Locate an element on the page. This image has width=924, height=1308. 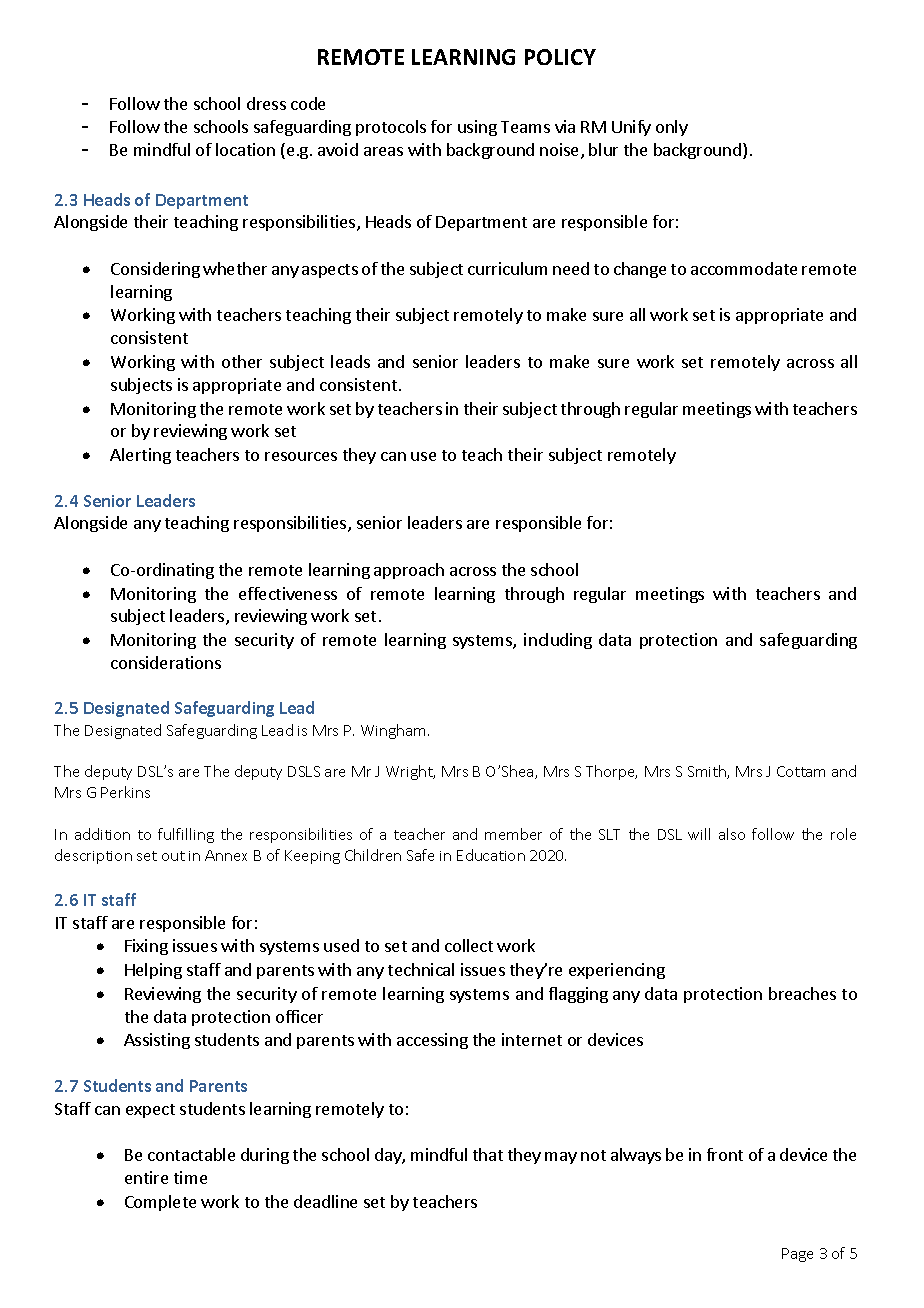
Thorpe is located at coordinates (611, 772).
